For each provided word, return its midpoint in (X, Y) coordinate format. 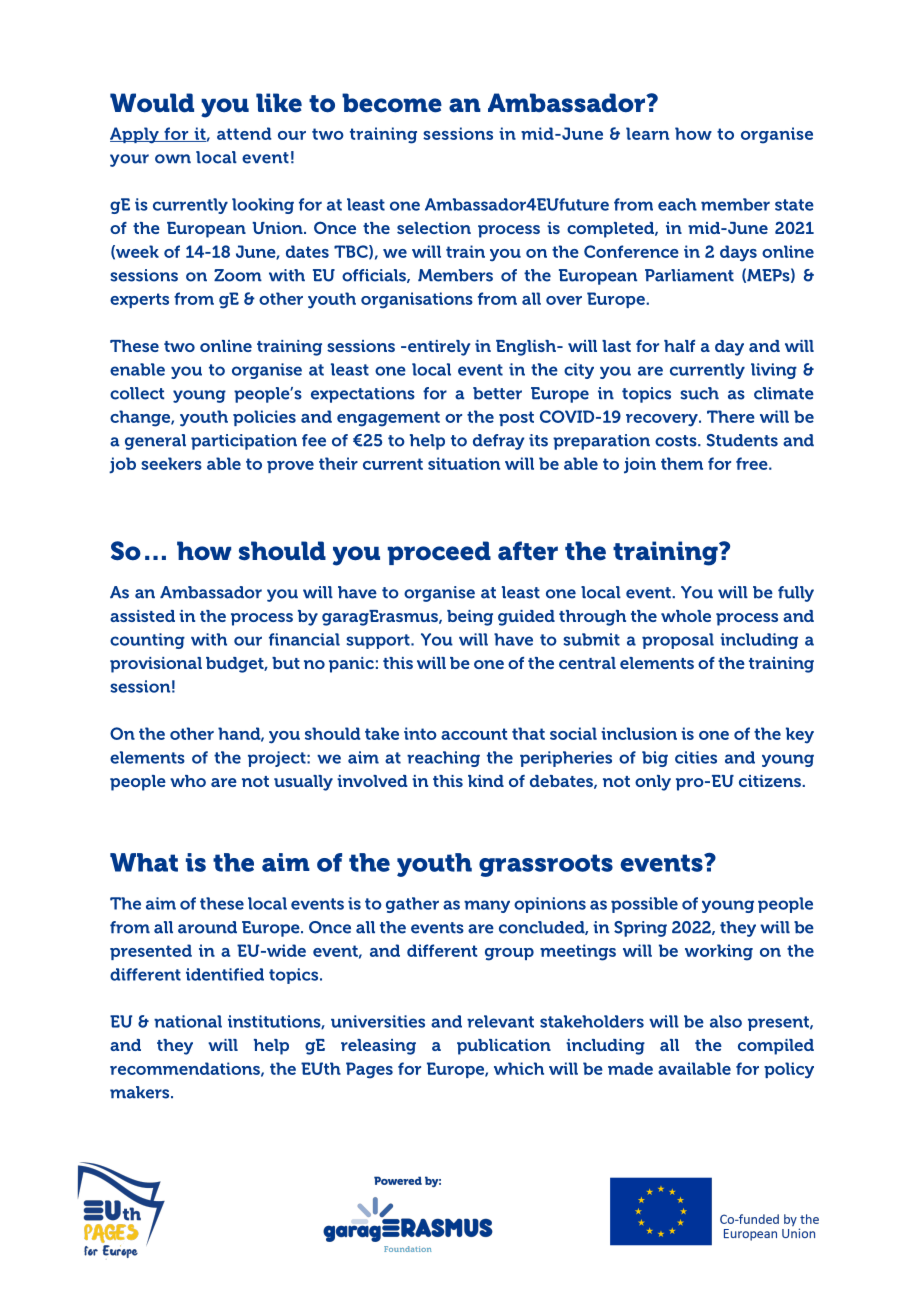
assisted (142, 616)
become (392, 103)
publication (504, 1047)
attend (244, 133)
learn (647, 133)
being (470, 618)
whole (686, 616)
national (188, 1021)
